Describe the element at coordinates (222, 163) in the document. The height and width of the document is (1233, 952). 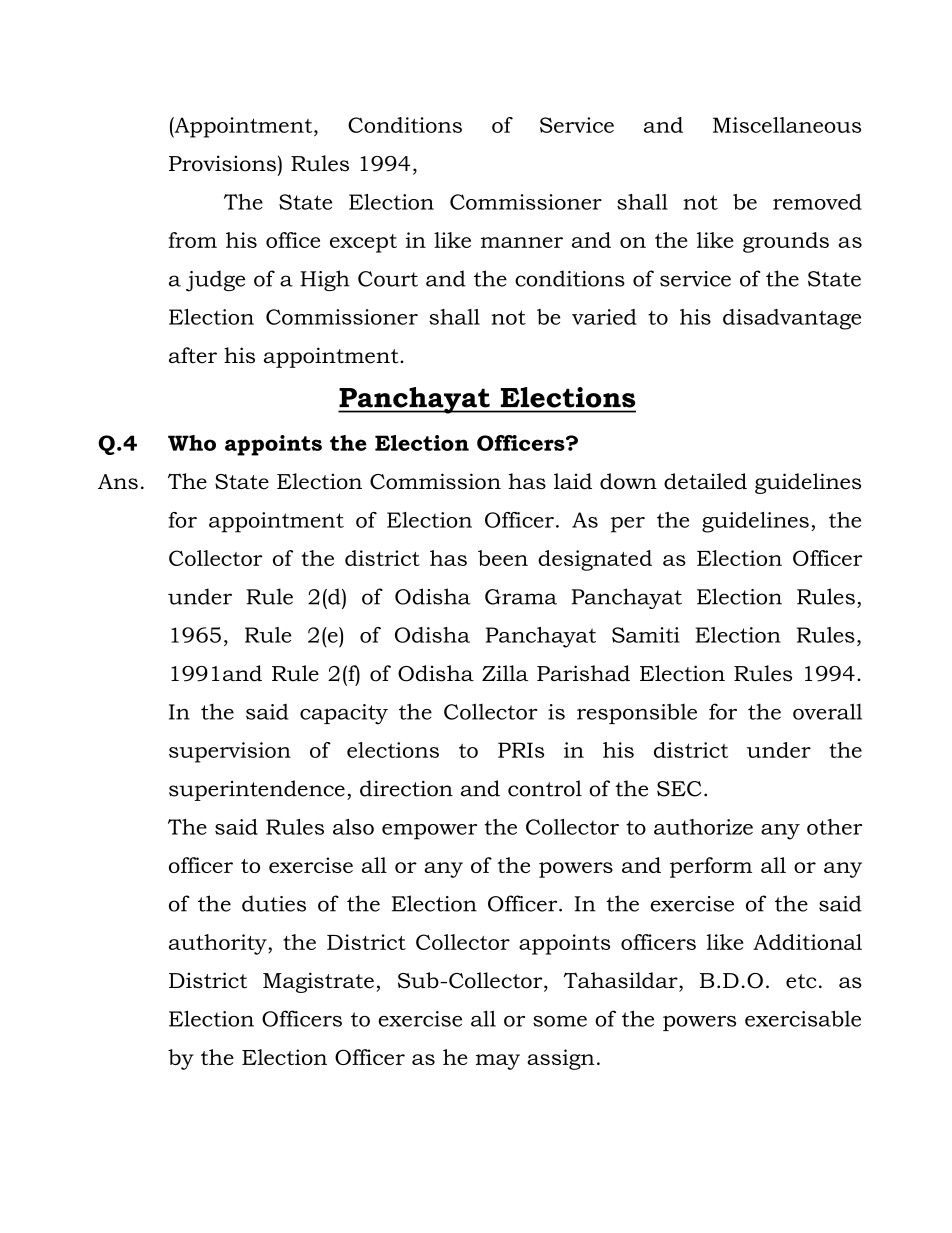
I see `Provisions` at that location.
